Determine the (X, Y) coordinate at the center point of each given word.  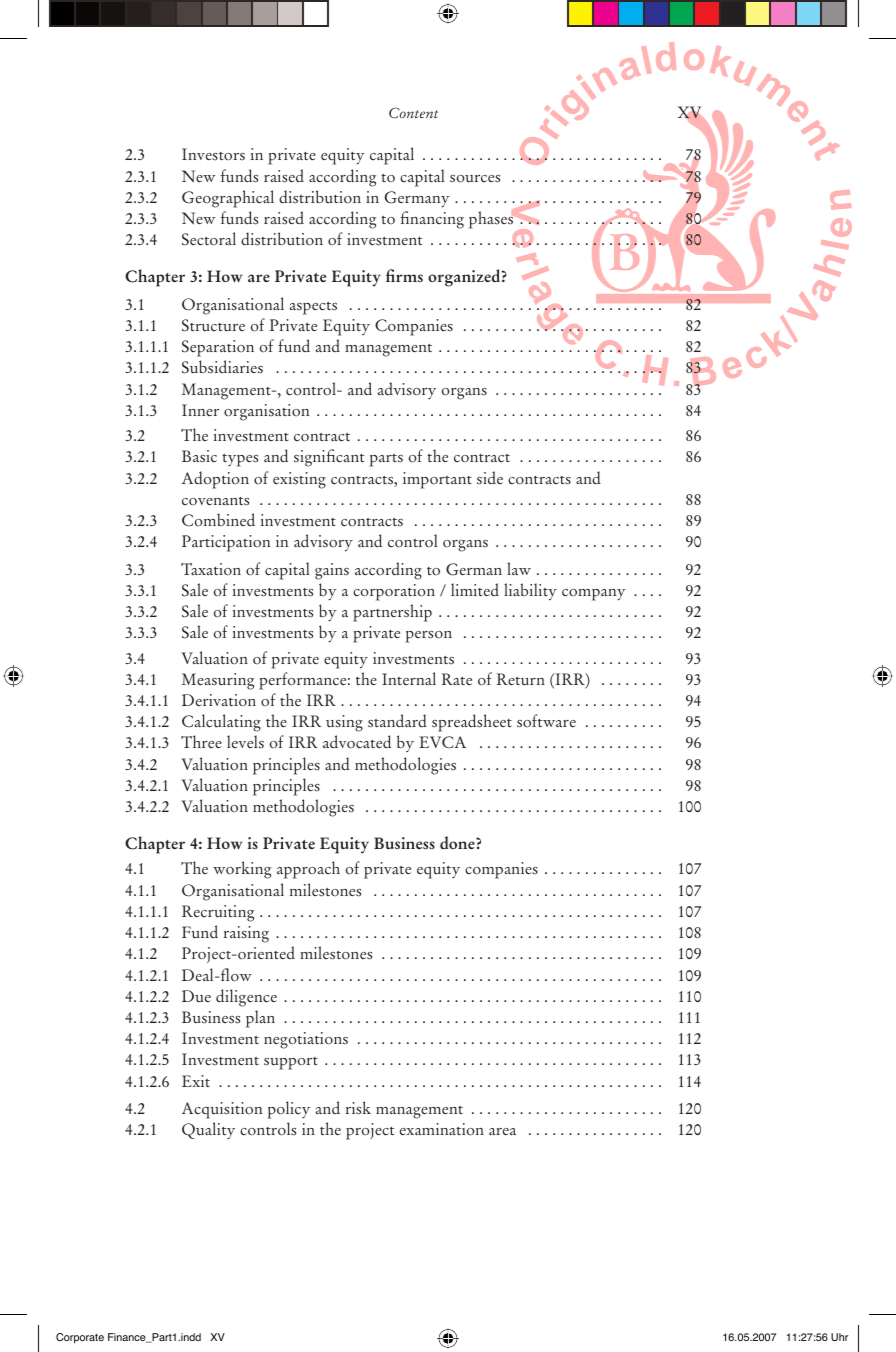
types (240, 460)
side (490, 478)
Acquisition (222, 1110)
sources (475, 179)
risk (358, 1108)
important (437, 480)
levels (245, 742)
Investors (213, 154)
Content (413, 113)
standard (397, 721)
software (546, 721)
